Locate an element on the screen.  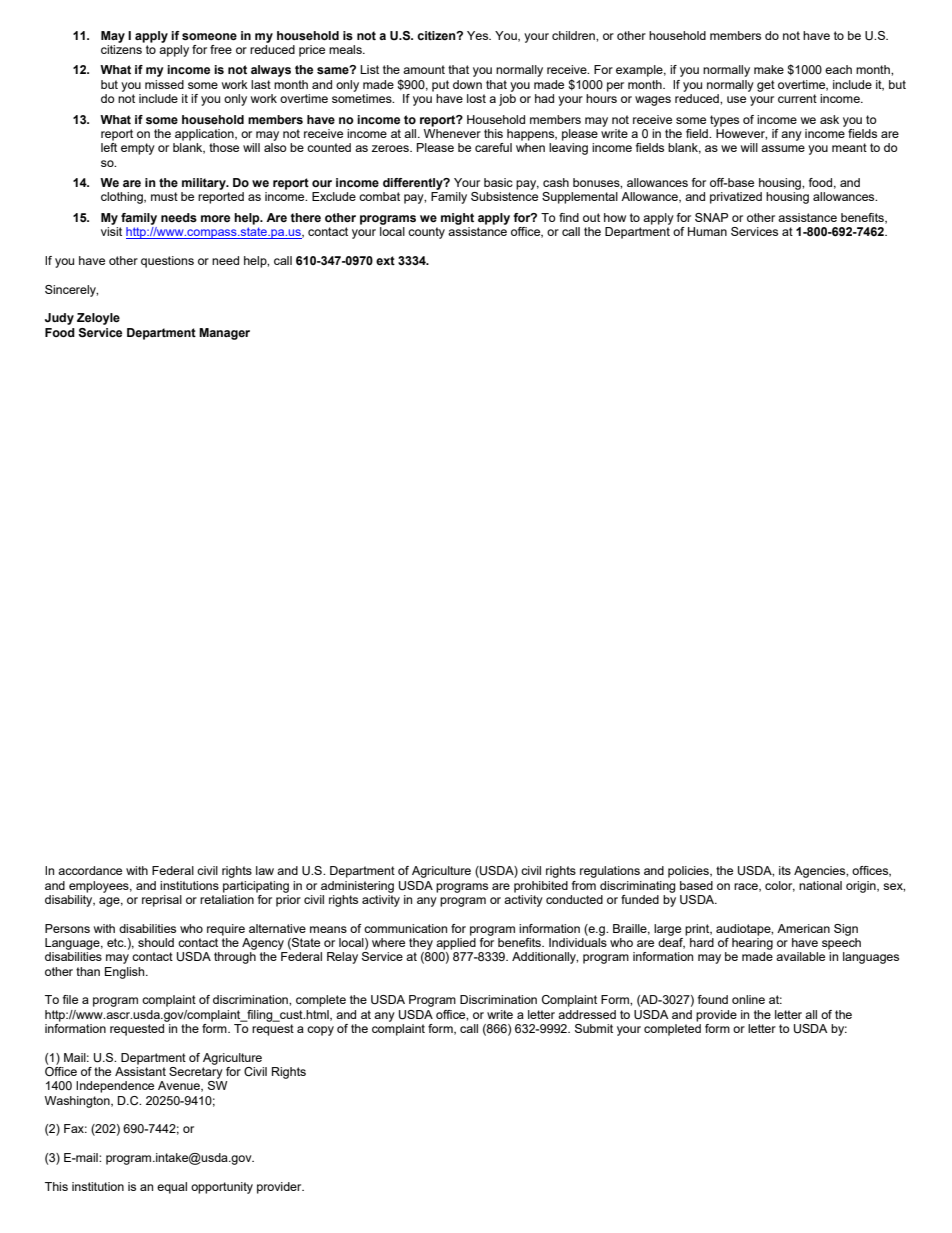
down is located at coordinates (467, 84).
